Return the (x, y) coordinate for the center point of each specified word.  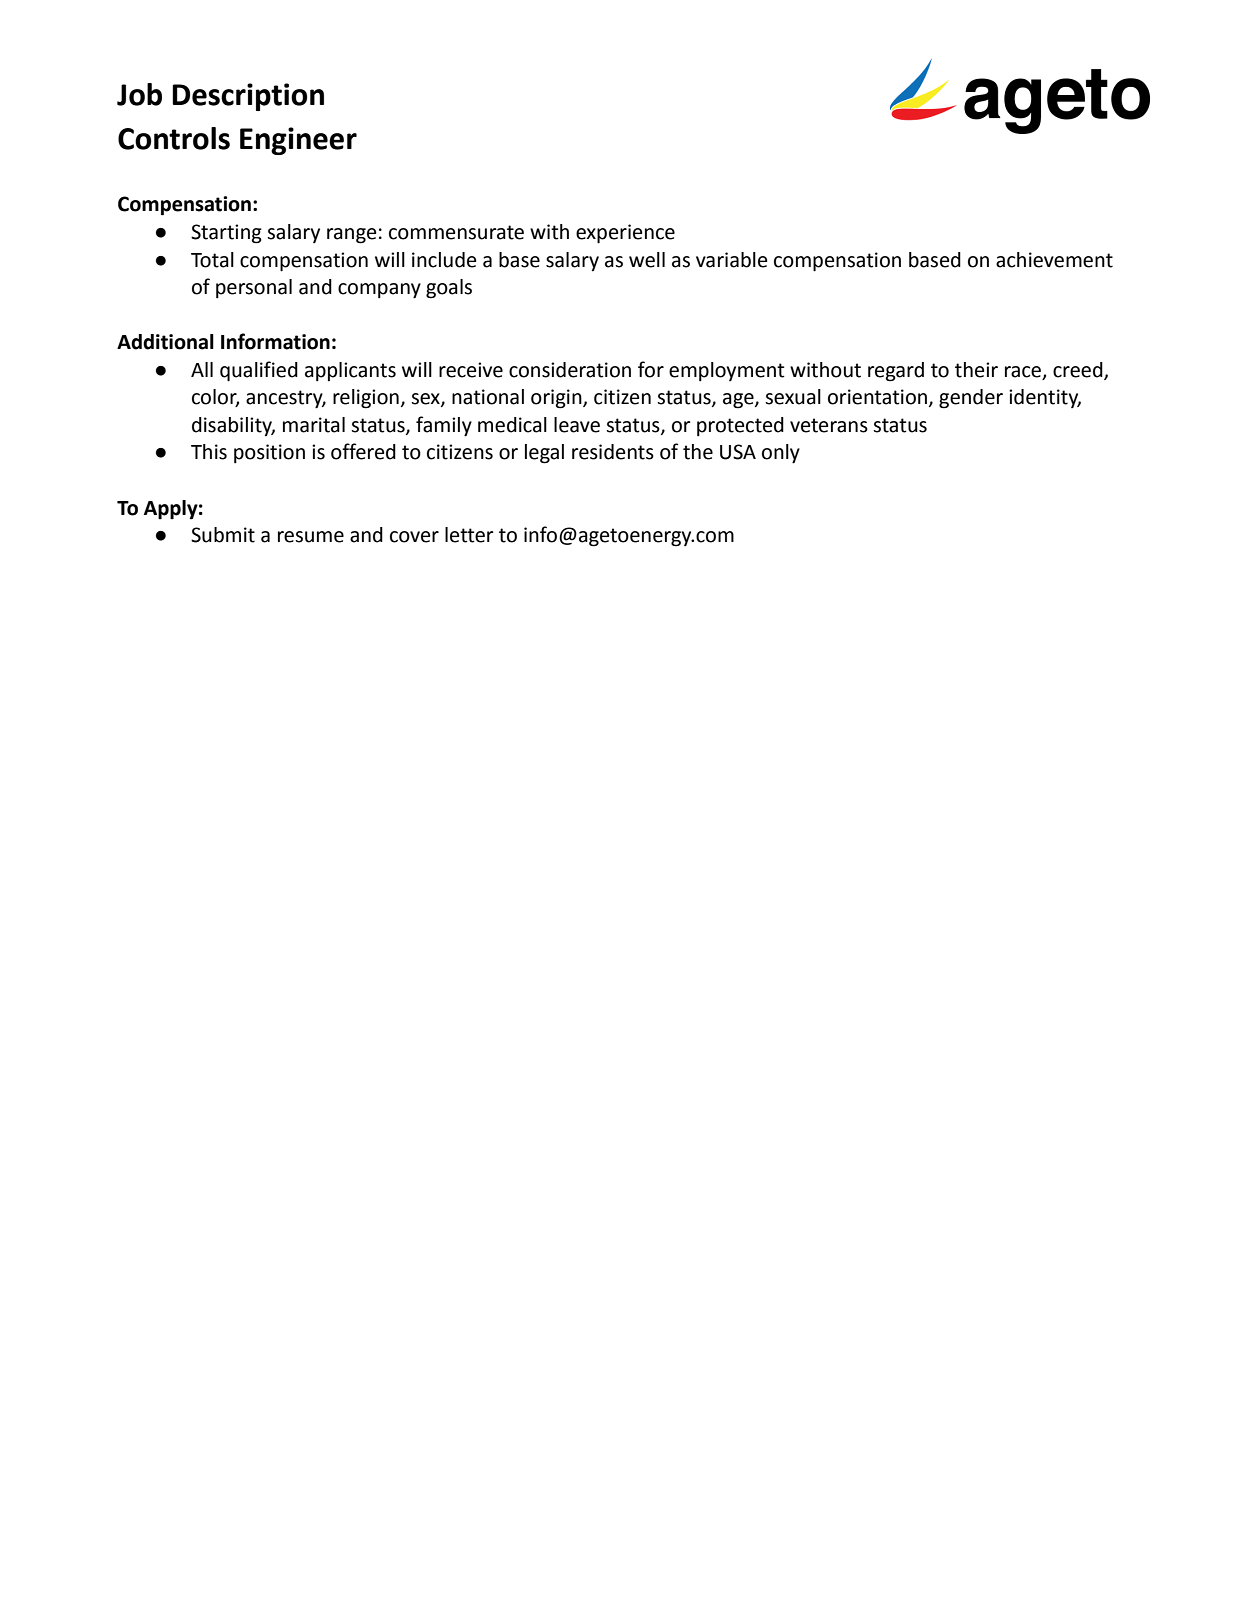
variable (731, 260)
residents (613, 452)
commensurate (456, 232)
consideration (570, 370)
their (976, 370)
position (269, 453)
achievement (1054, 260)
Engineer (298, 141)
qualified (259, 371)
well (647, 260)
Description (248, 97)
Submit (223, 535)
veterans (829, 425)
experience (625, 234)
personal (254, 288)
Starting (226, 234)
